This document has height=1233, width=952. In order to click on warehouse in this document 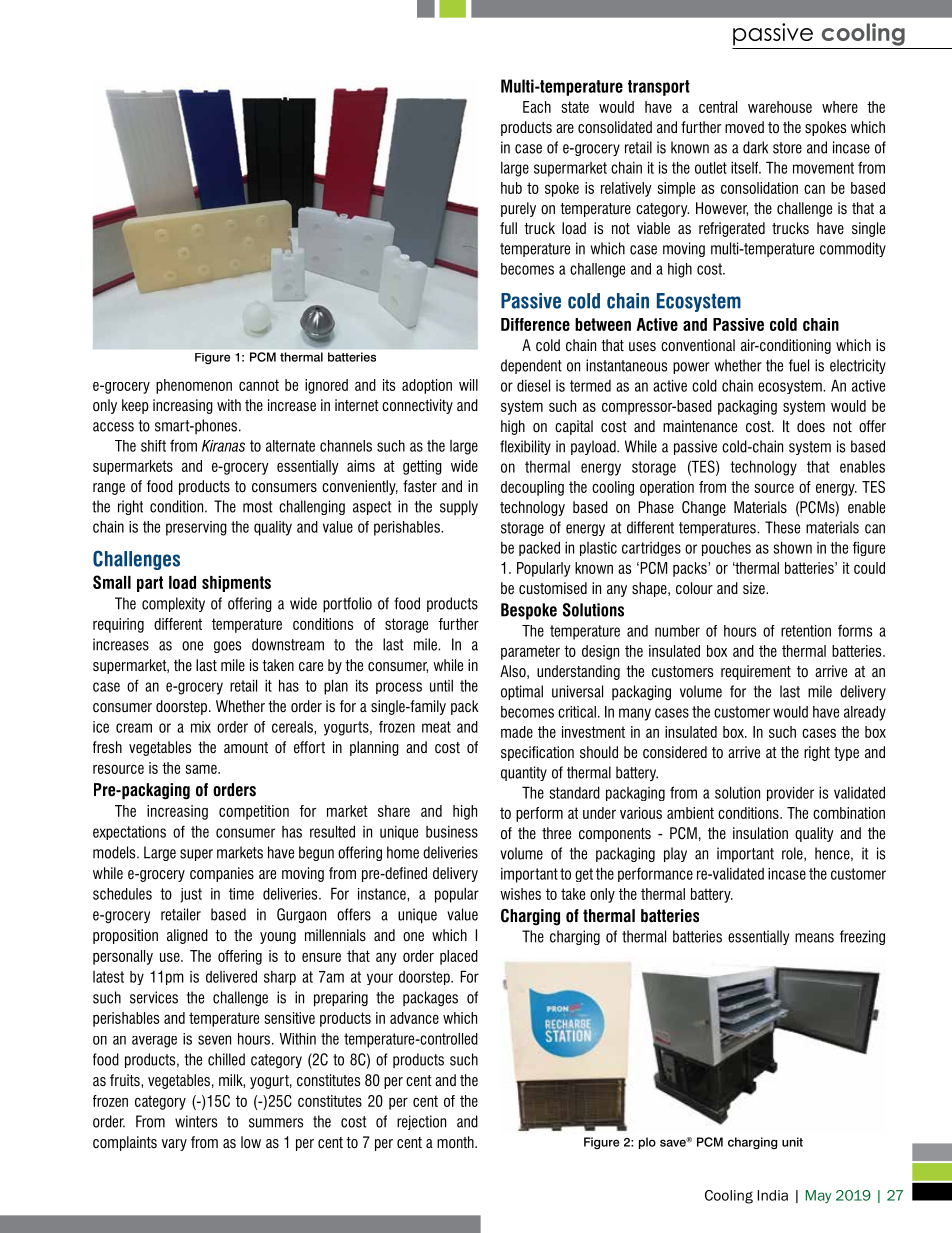, I will do `click(780, 107)`.
